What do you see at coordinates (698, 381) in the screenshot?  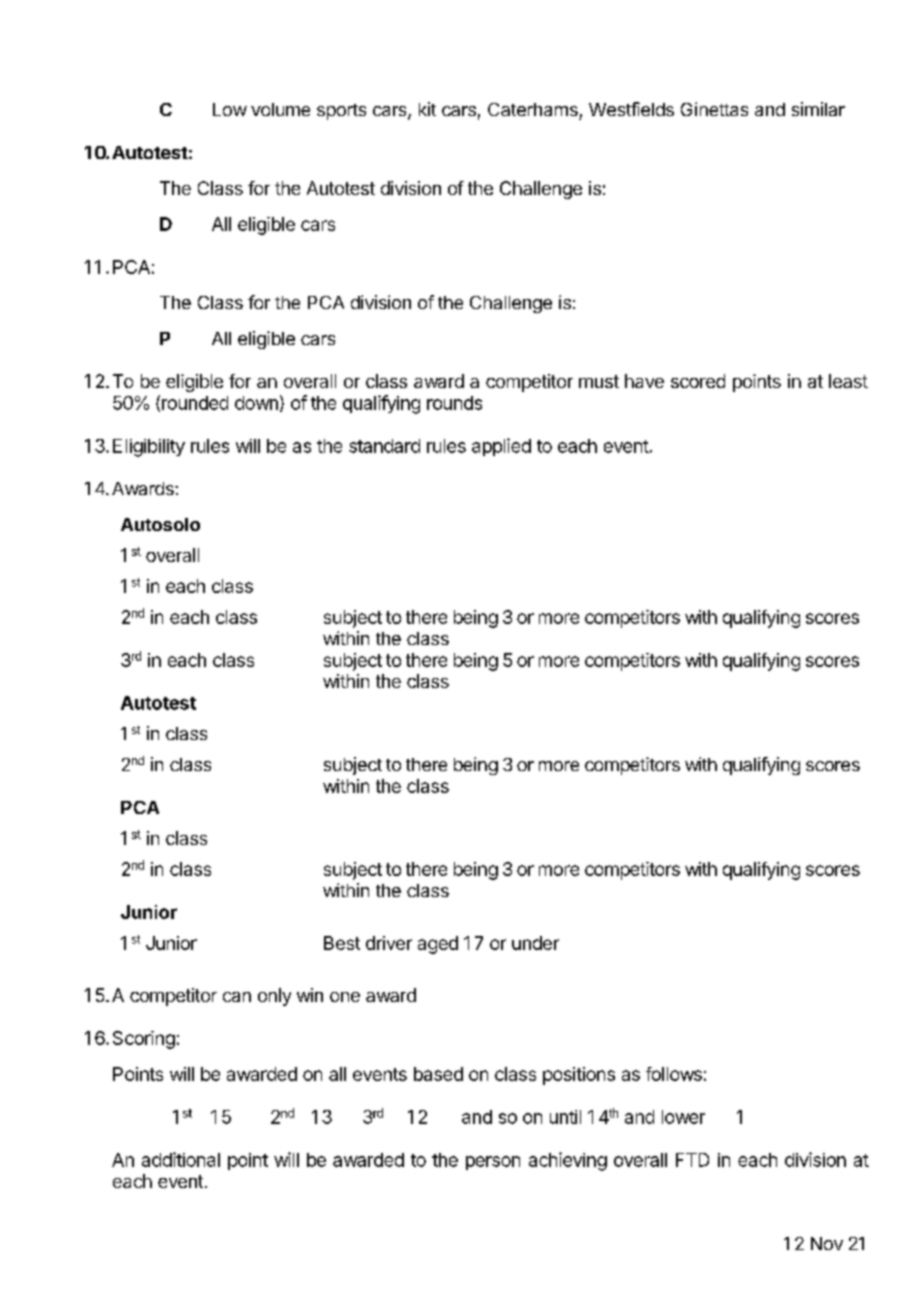 I see `scored` at bounding box center [698, 381].
